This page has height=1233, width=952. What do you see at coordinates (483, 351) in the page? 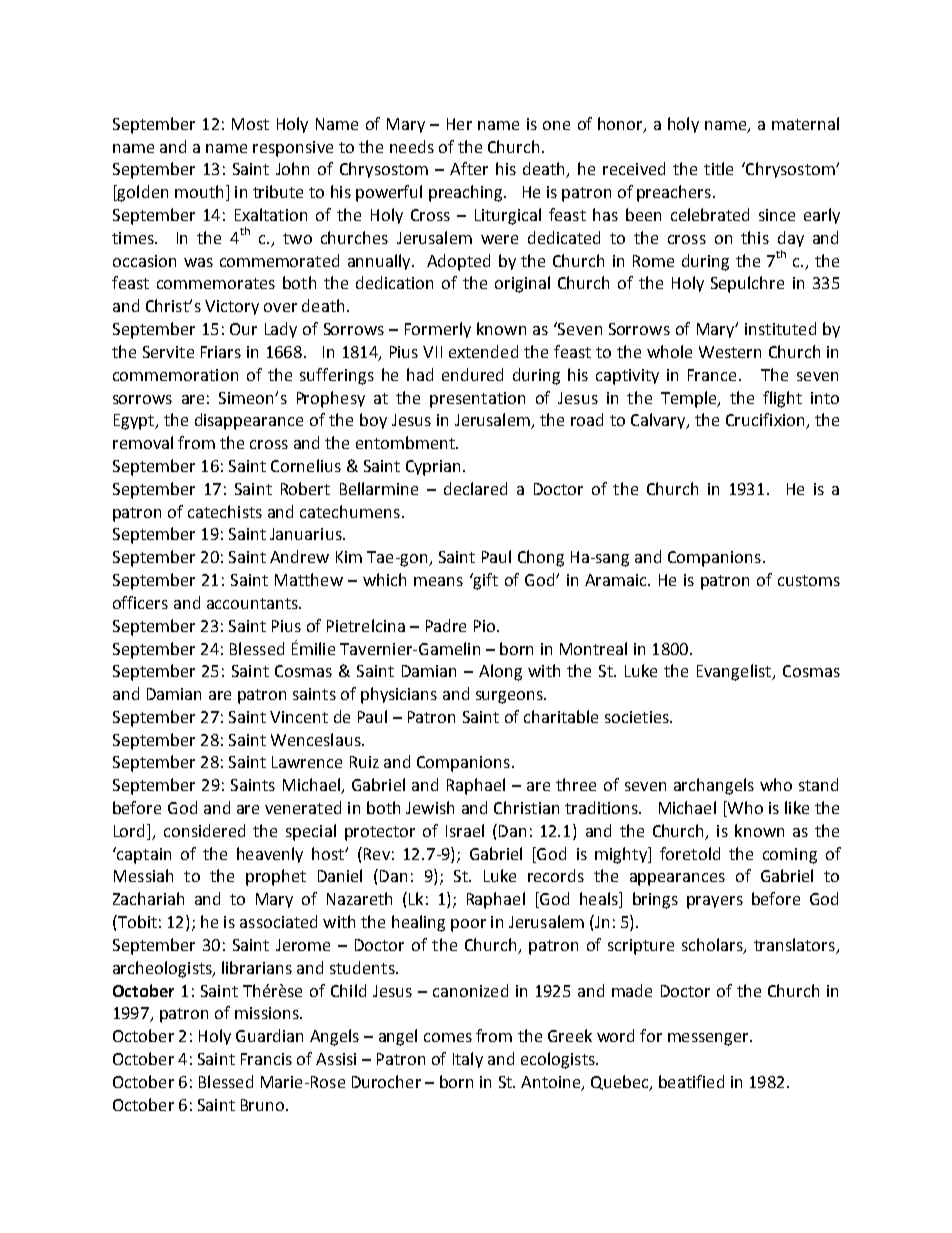
I see `extended` at bounding box center [483, 351].
